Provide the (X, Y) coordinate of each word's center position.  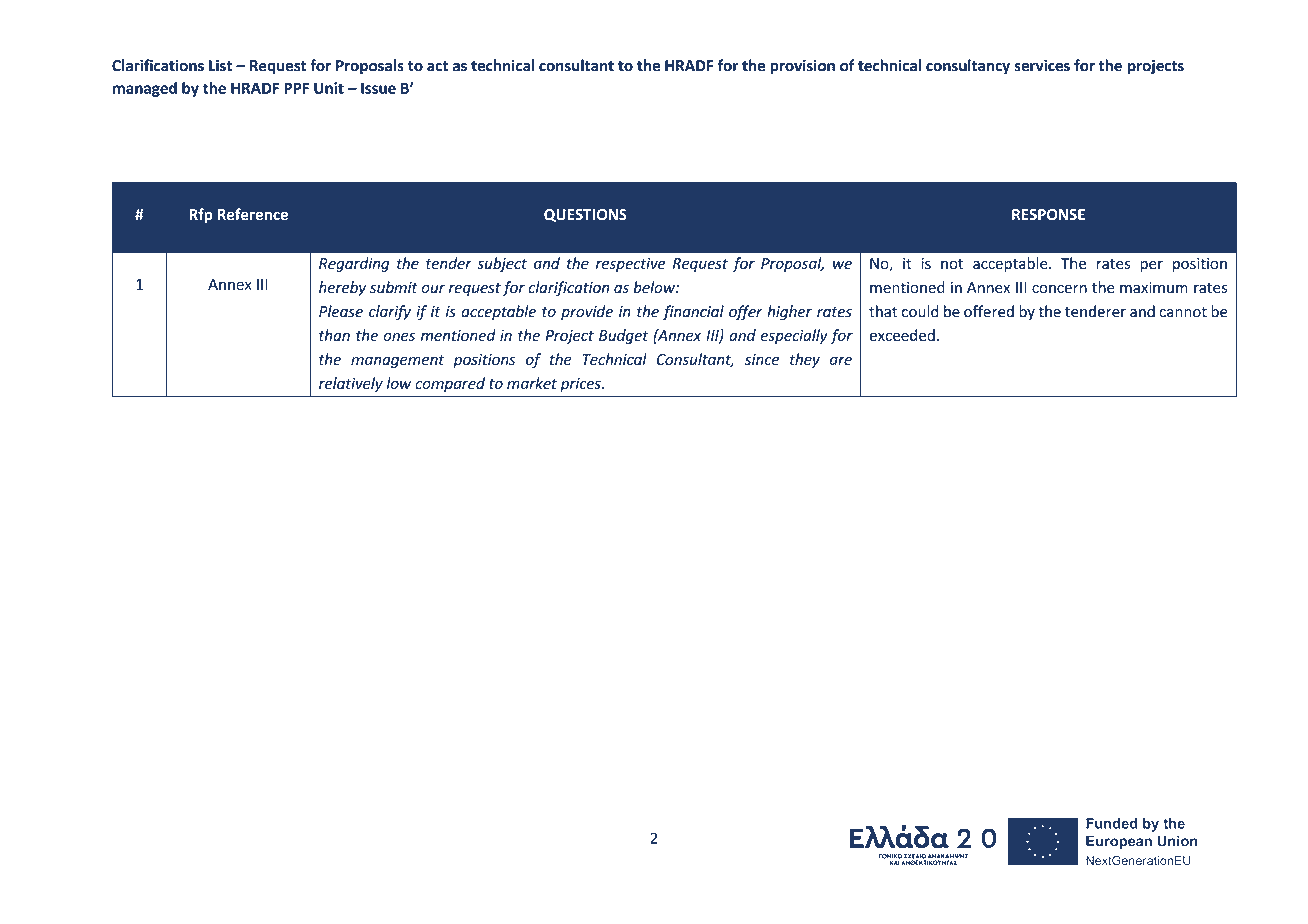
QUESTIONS (585, 215)
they (805, 360)
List (220, 65)
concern (1059, 289)
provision (802, 67)
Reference (253, 214)
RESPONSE (1048, 214)
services (1042, 65)
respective (630, 265)
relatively (351, 384)
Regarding (354, 264)
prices (581, 385)
